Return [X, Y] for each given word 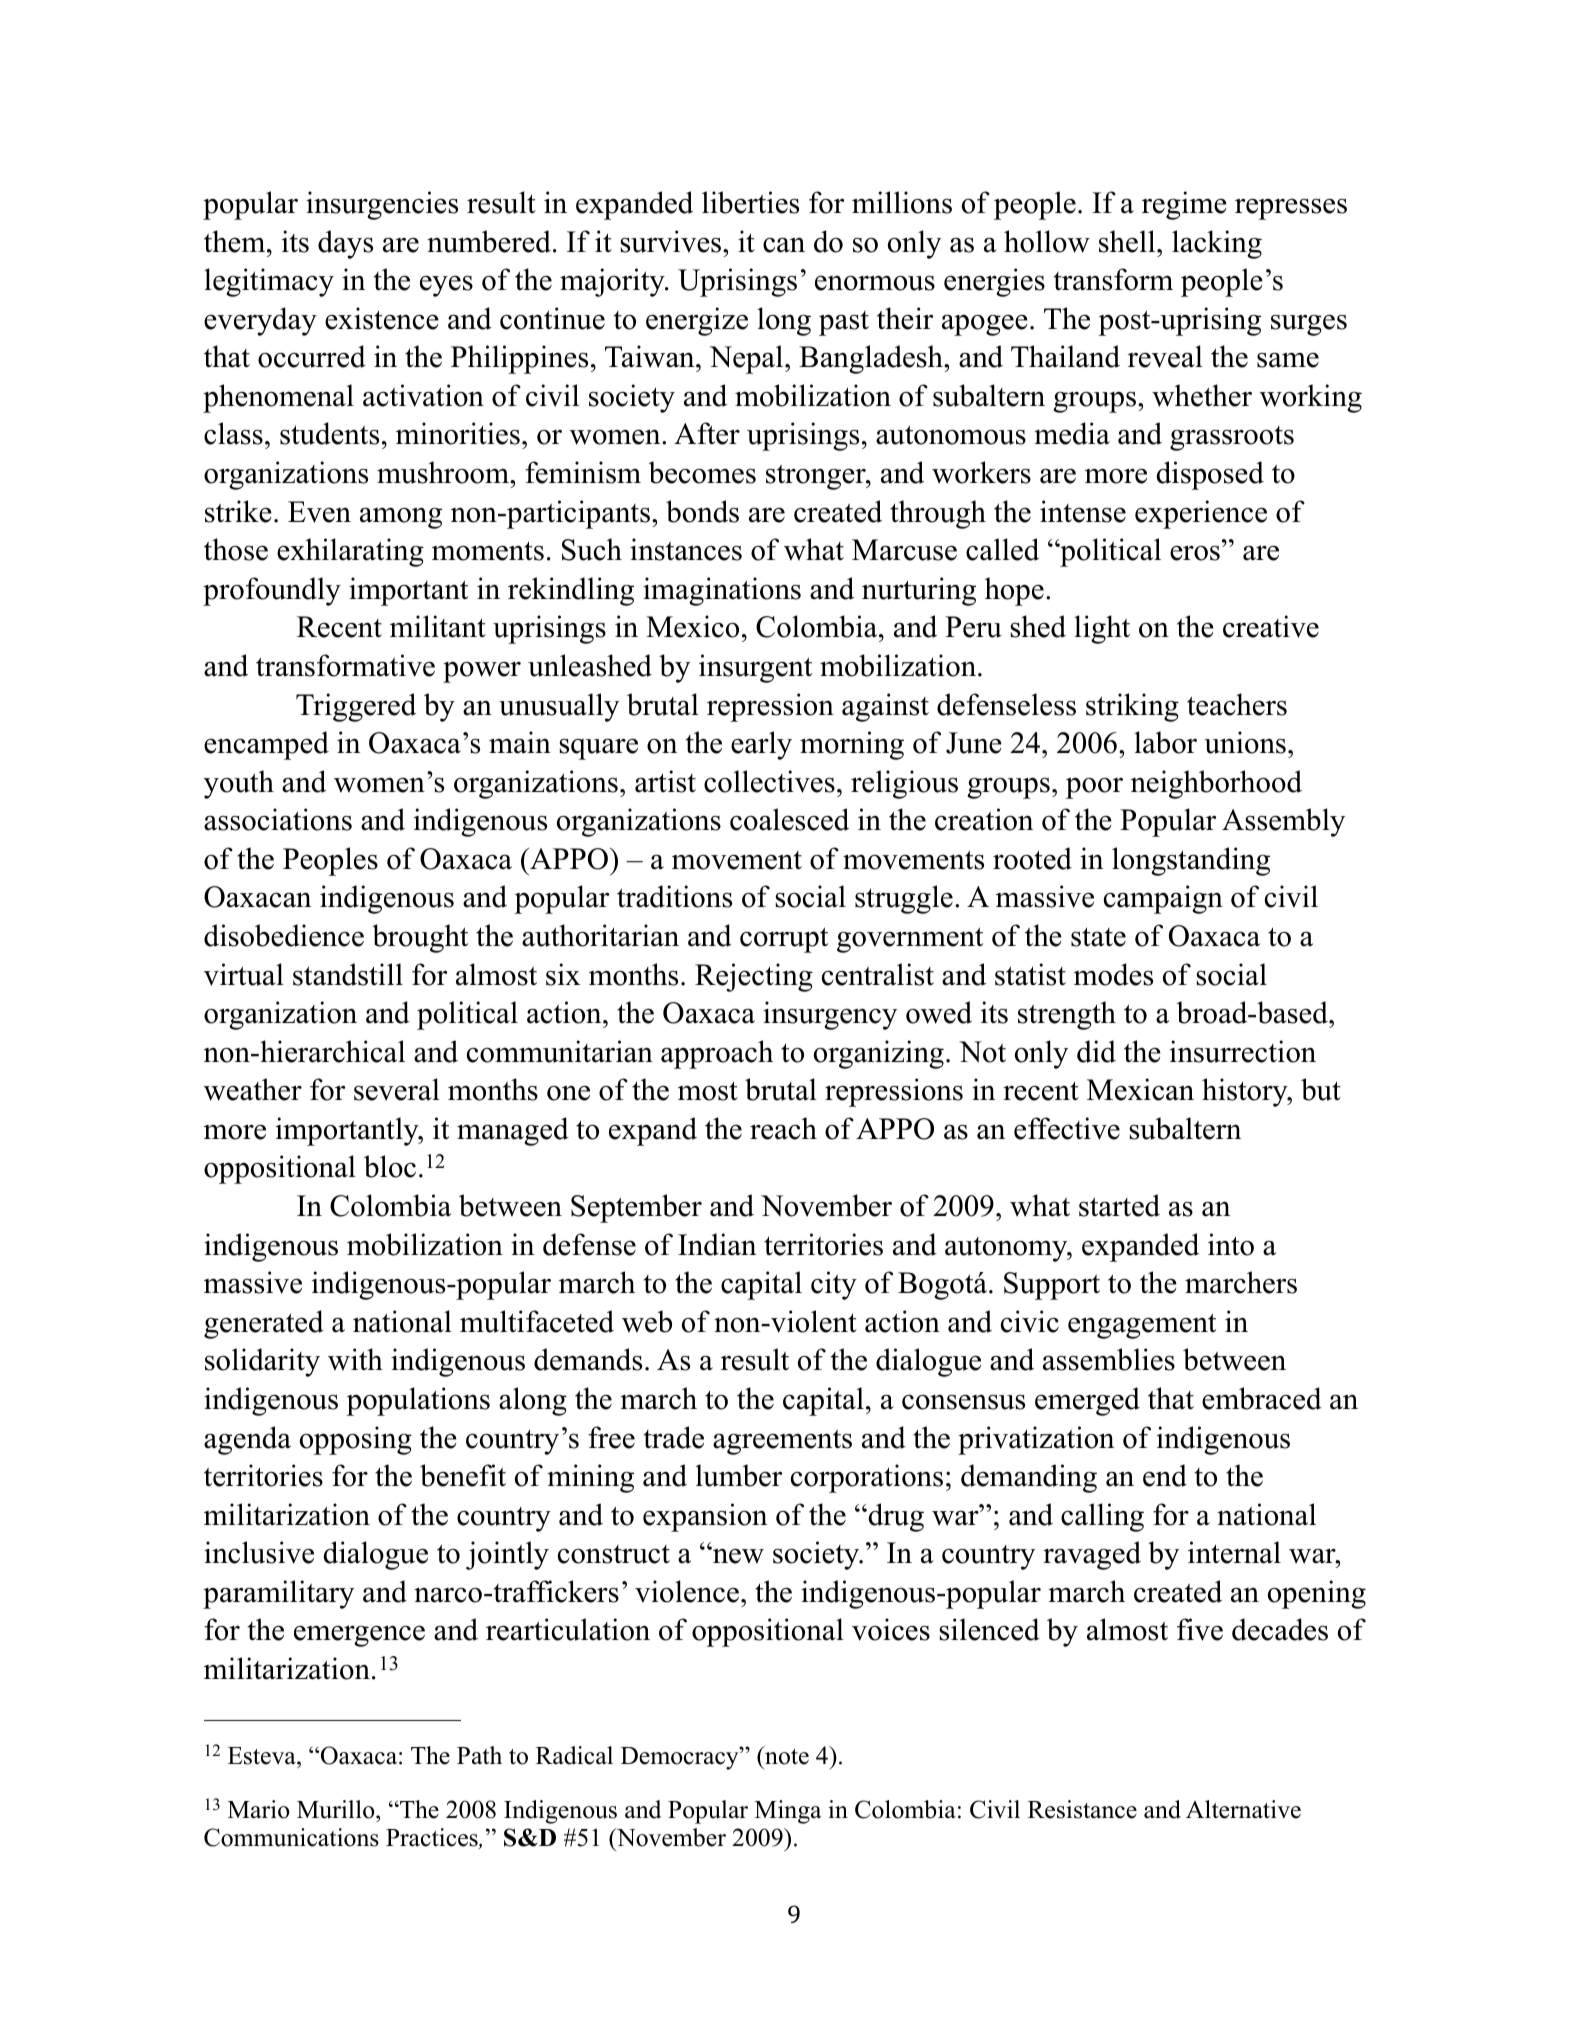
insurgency [830, 1015]
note [786, 1756]
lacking [1217, 244]
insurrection [1243, 1051]
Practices [433, 1838]
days [345, 244]
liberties [750, 202]
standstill [348, 974]
